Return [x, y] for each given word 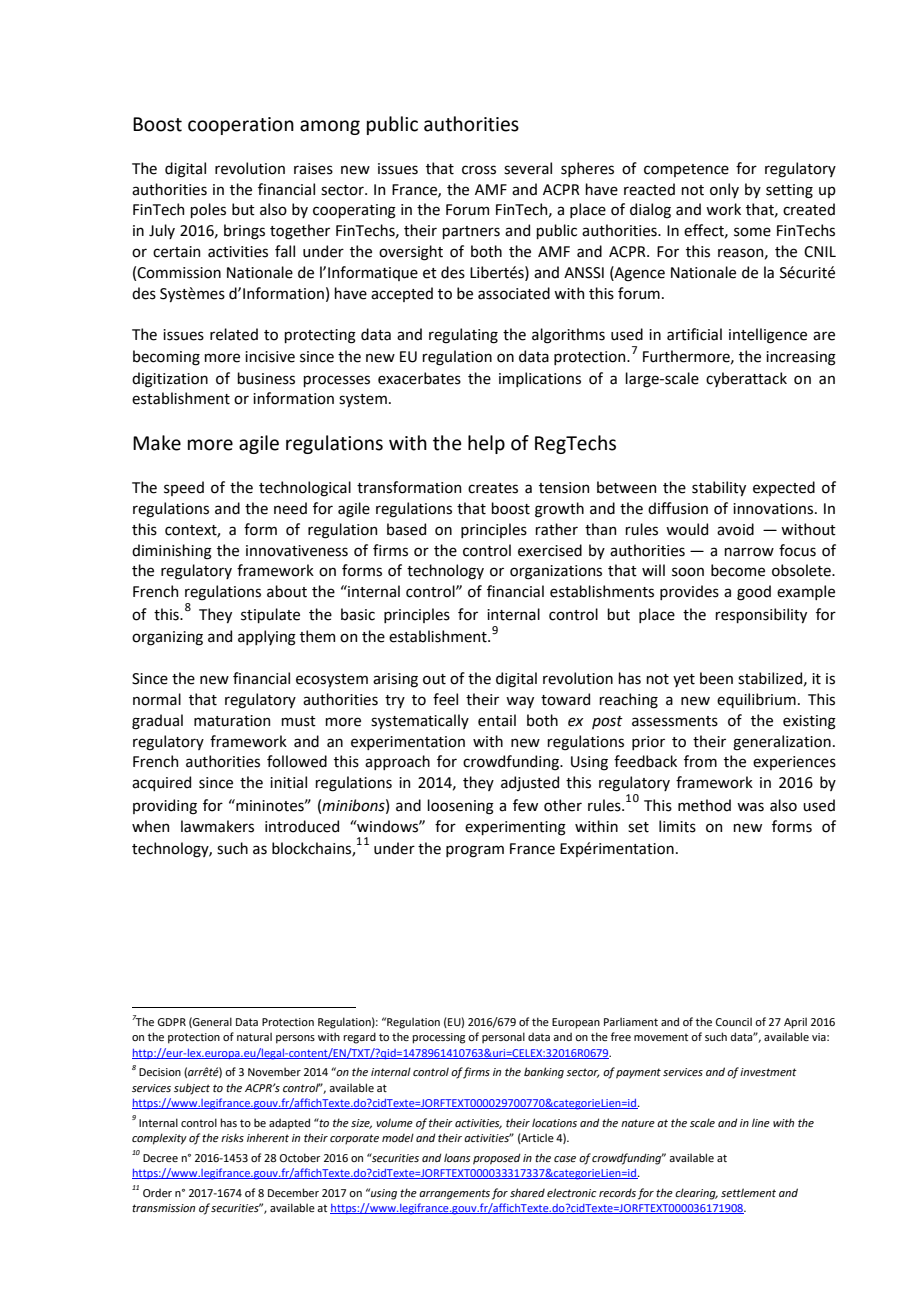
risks [232, 1137]
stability [719, 488]
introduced [302, 826]
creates [493, 488]
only [724, 190]
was [750, 807]
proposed [497, 1159]
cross [479, 170]
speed [184, 488]
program [475, 851]
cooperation [241, 126]
